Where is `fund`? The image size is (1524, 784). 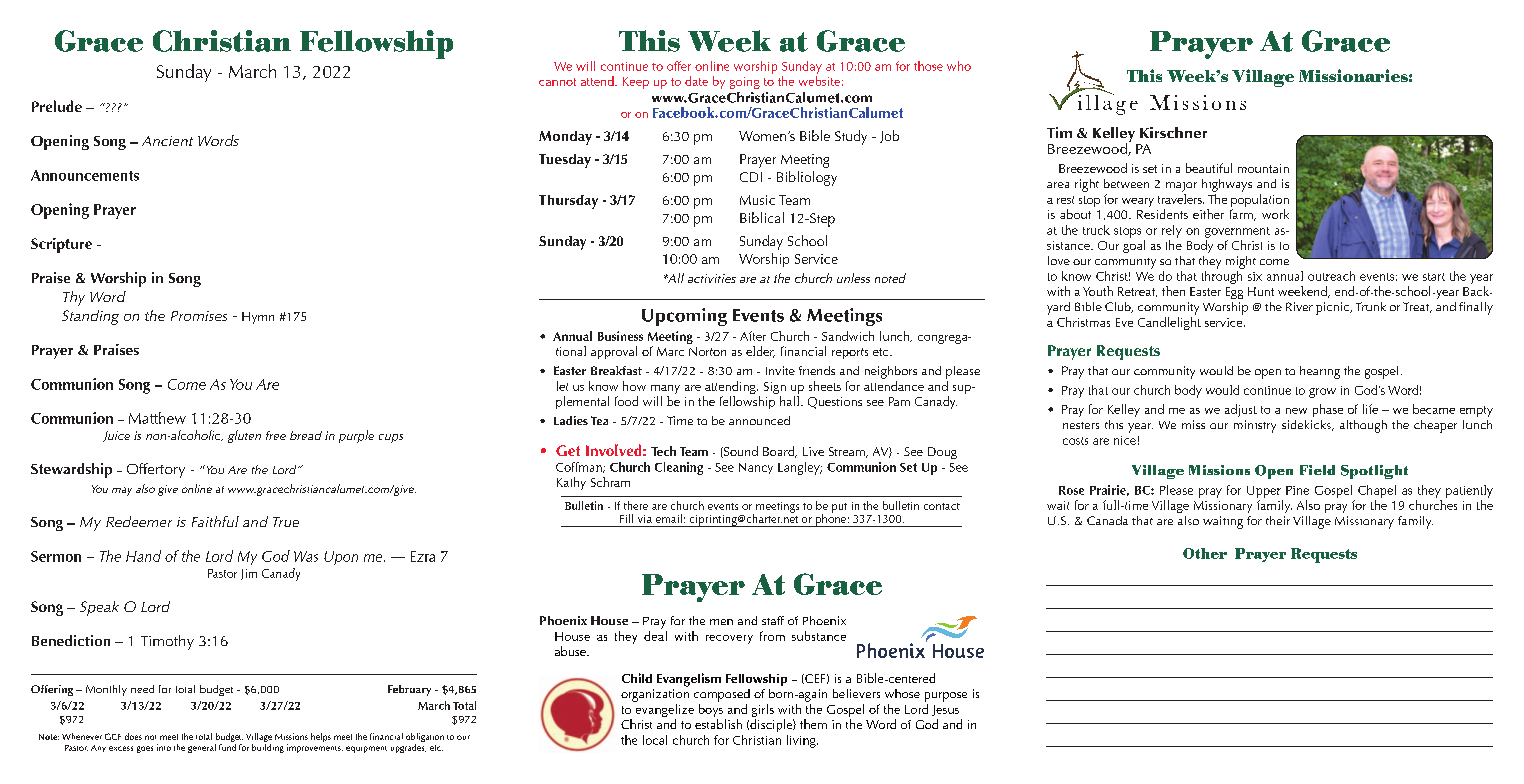
fund is located at coordinates (227, 747).
